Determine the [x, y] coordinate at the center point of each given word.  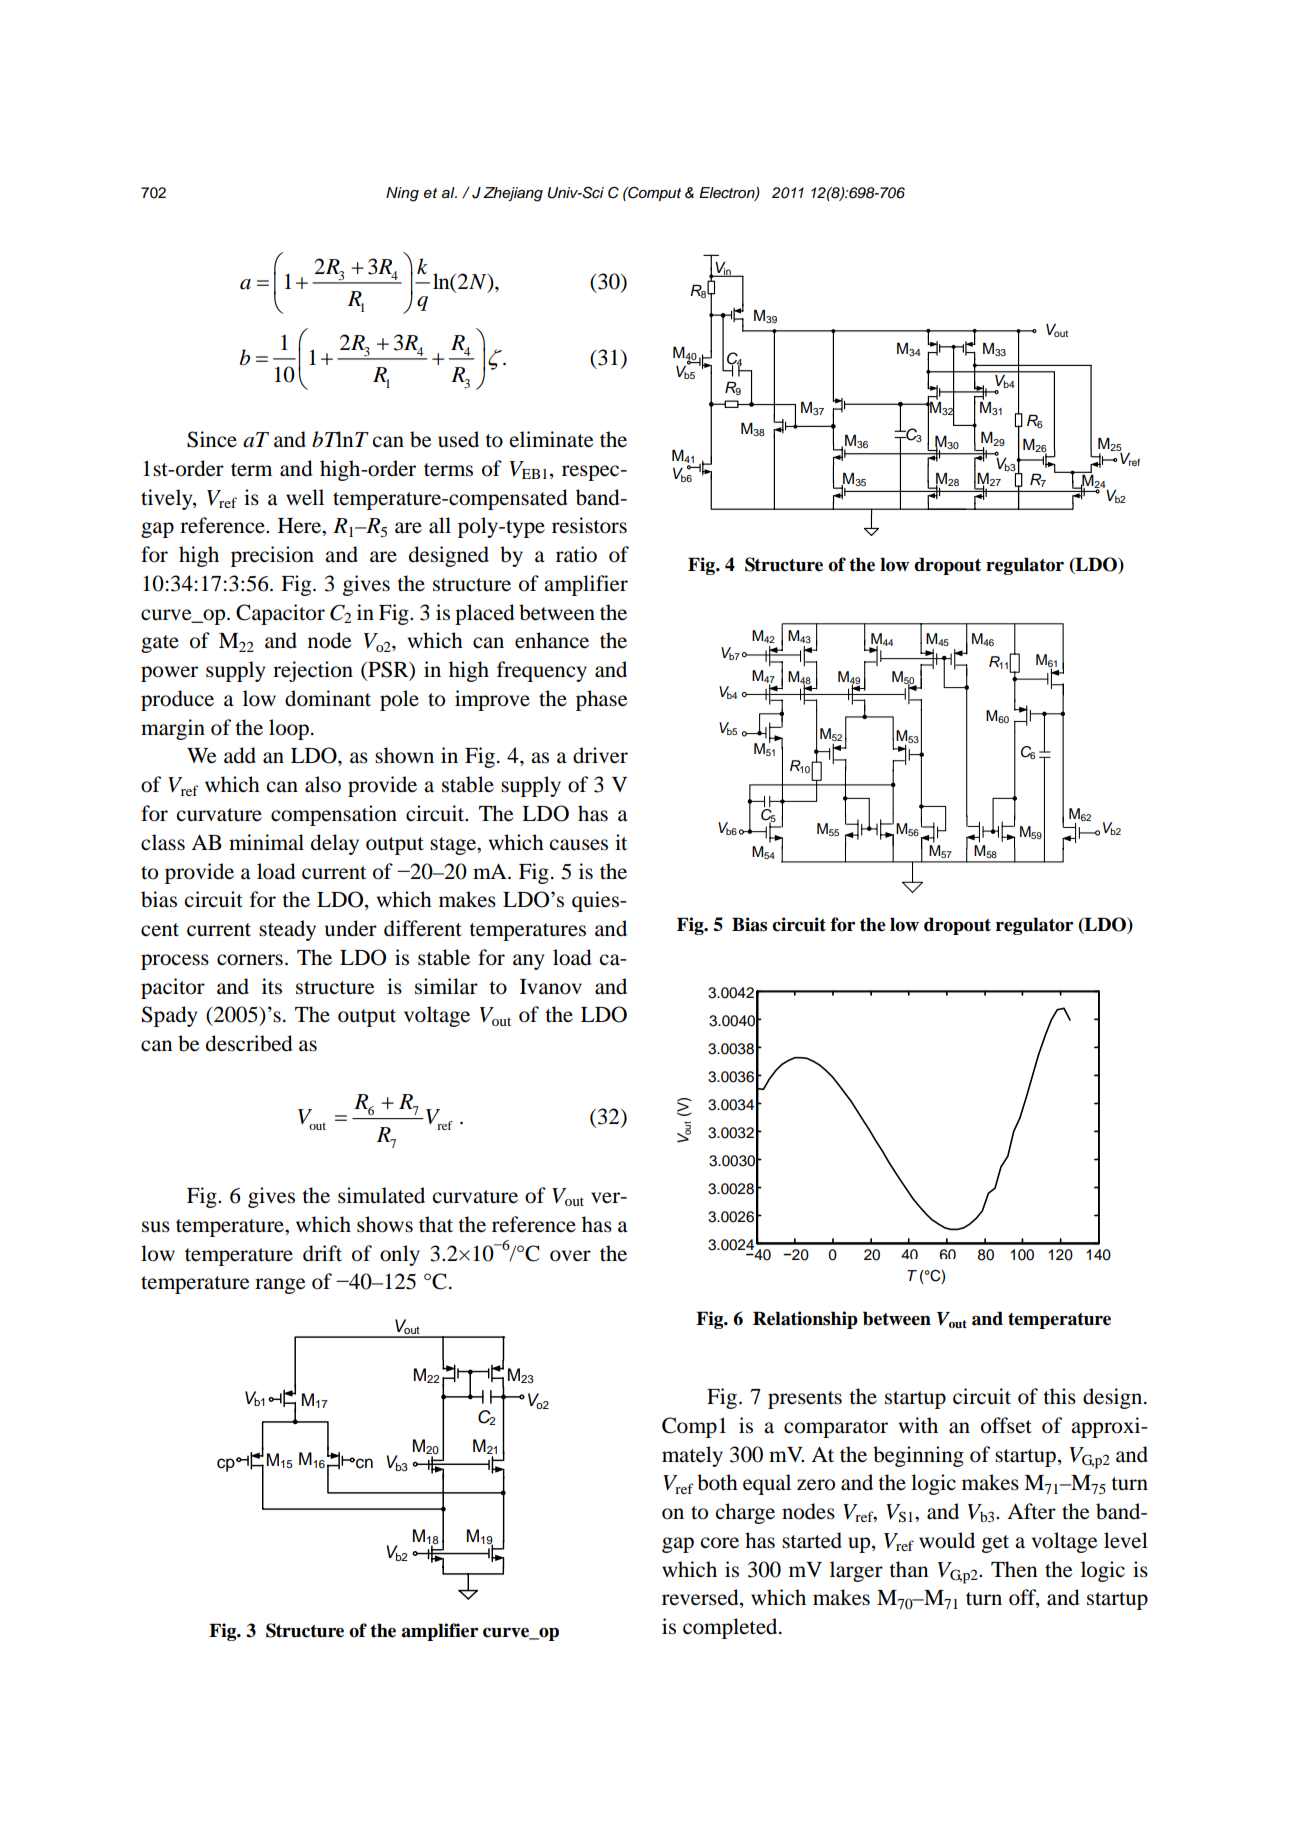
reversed [701, 1598]
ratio [576, 554]
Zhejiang [513, 194]
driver [600, 755]
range [280, 1286]
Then [1014, 1569]
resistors [589, 525]
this [1059, 1396]
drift [322, 1253]
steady [287, 930]
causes [579, 845]
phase [601, 700]
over [570, 1256]
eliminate [551, 439]
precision [272, 556]
